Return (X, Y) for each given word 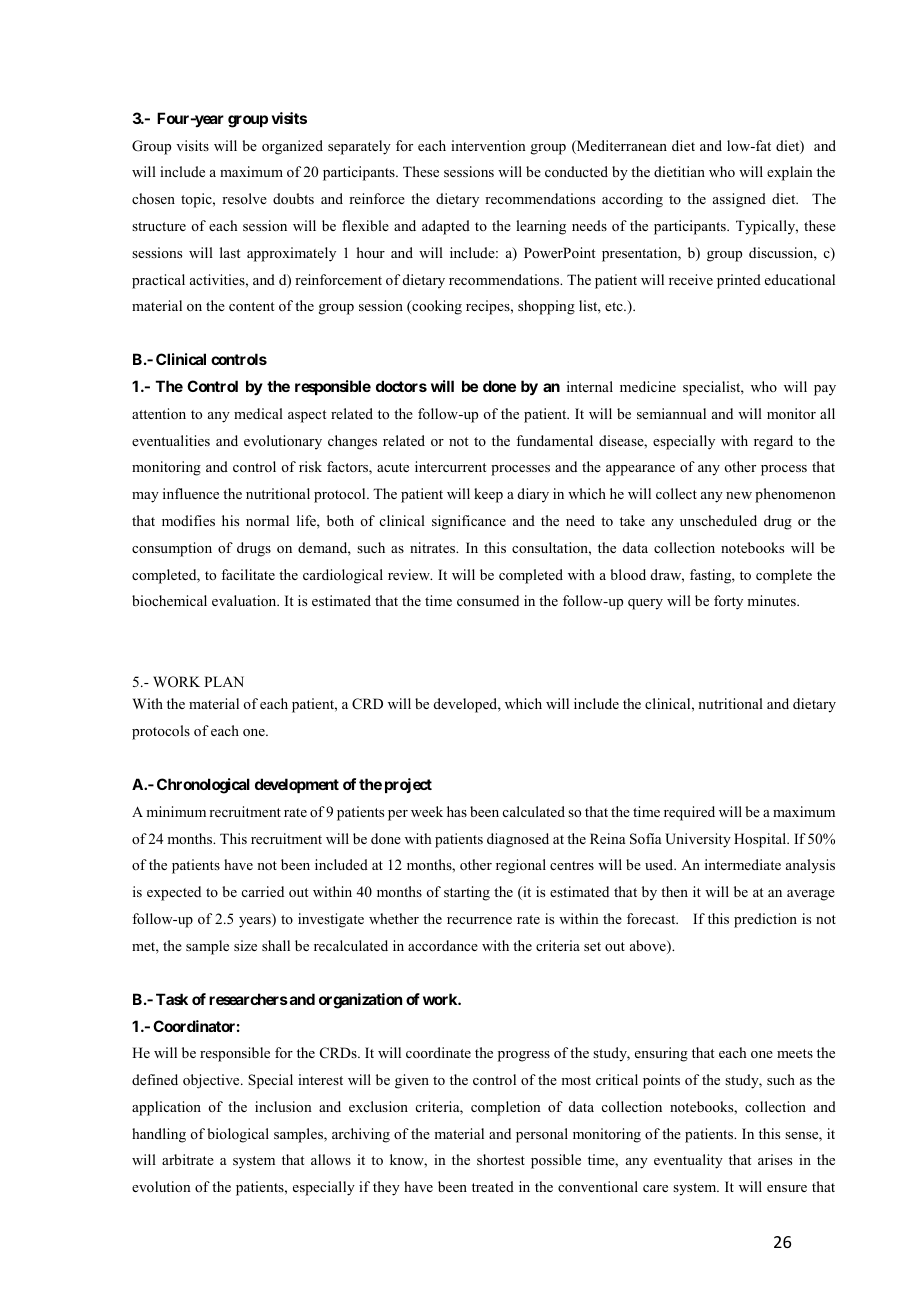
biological (238, 1135)
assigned (739, 200)
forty (728, 602)
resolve (244, 198)
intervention (488, 145)
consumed (488, 600)
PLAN (224, 681)
